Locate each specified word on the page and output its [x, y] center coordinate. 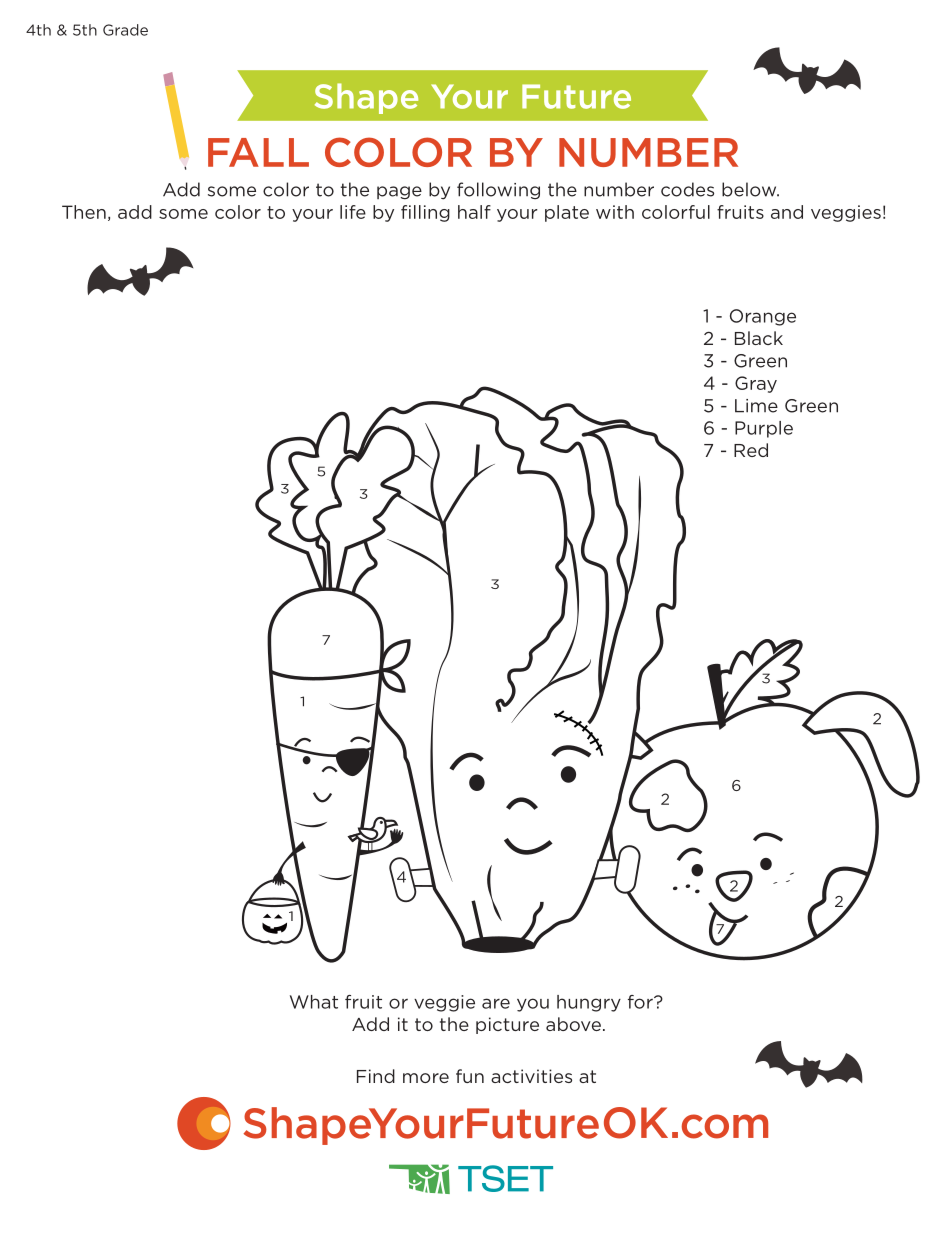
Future [576, 96]
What [314, 1002]
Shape [366, 98]
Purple [764, 429]
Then [84, 212]
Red [751, 450]
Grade [125, 30]
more [426, 1078]
